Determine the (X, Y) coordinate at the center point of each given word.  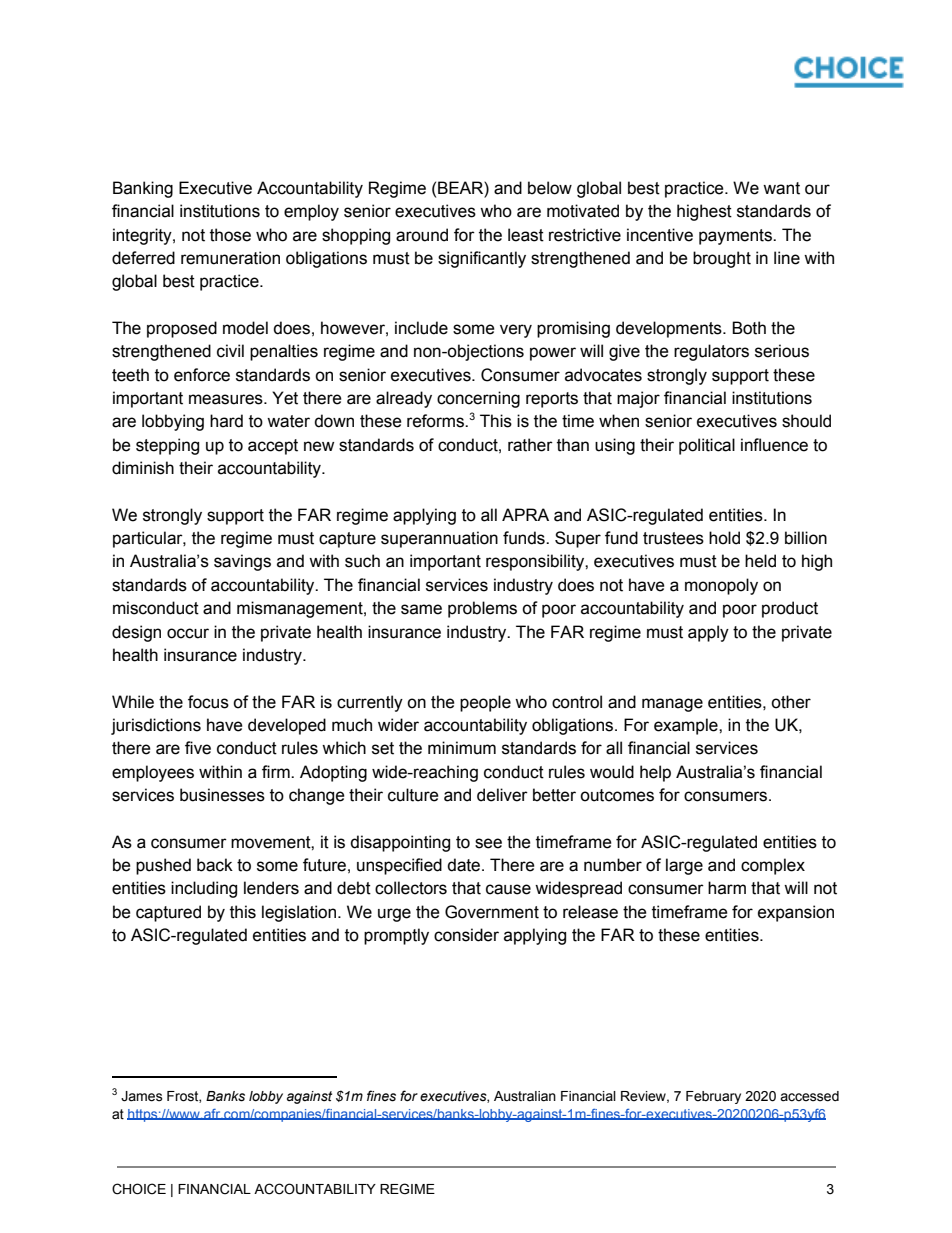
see (488, 843)
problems (482, 609)
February (713, 1097)
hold (724, 538)
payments (736, 237)
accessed (809, 1096)
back (215, 865)
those (230, 235)
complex (773, 866)
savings (242, 562)
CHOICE (139, 1189)
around (422, 235)
